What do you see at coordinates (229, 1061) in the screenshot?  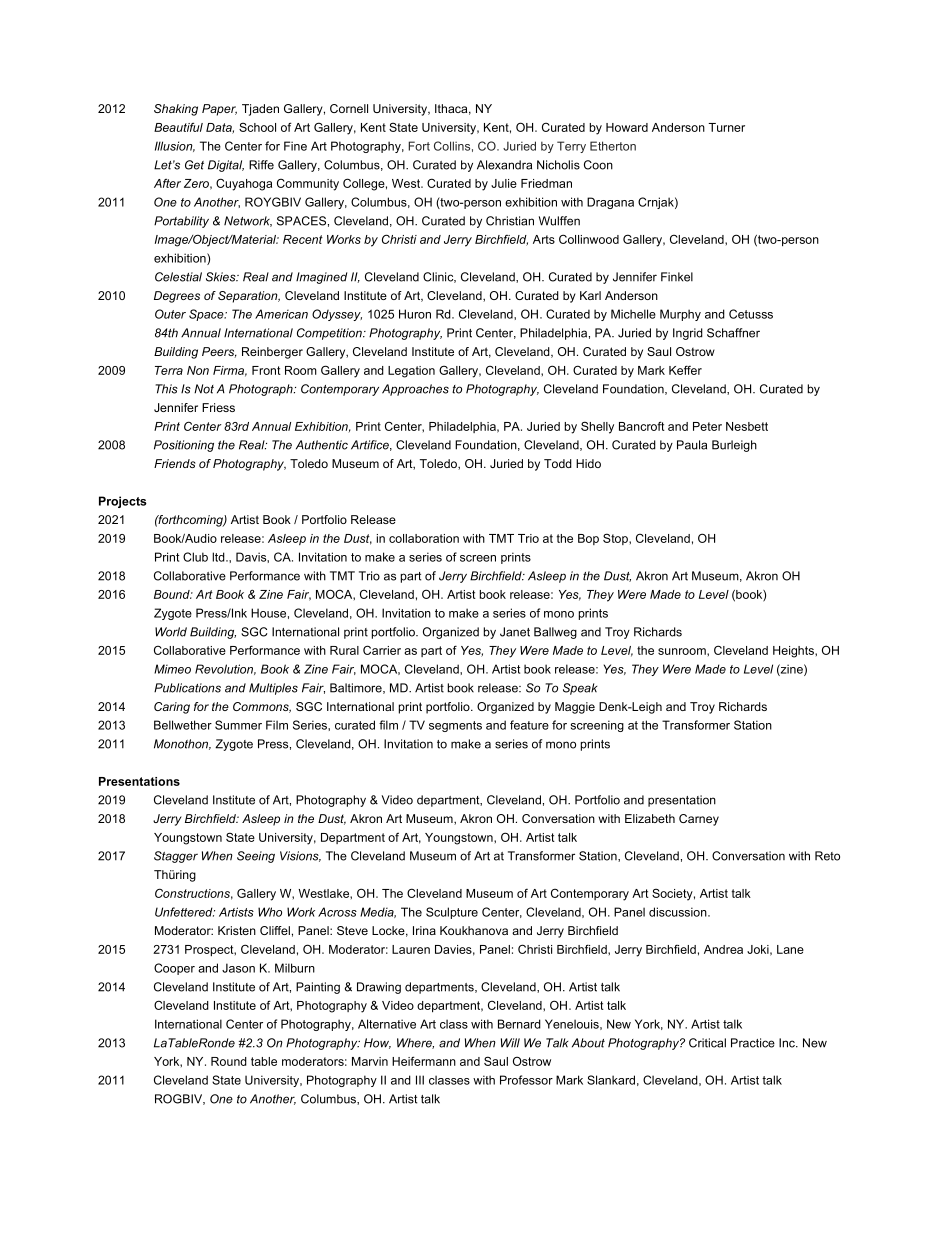 I see `Round` at bounding box center [229, 1061].
